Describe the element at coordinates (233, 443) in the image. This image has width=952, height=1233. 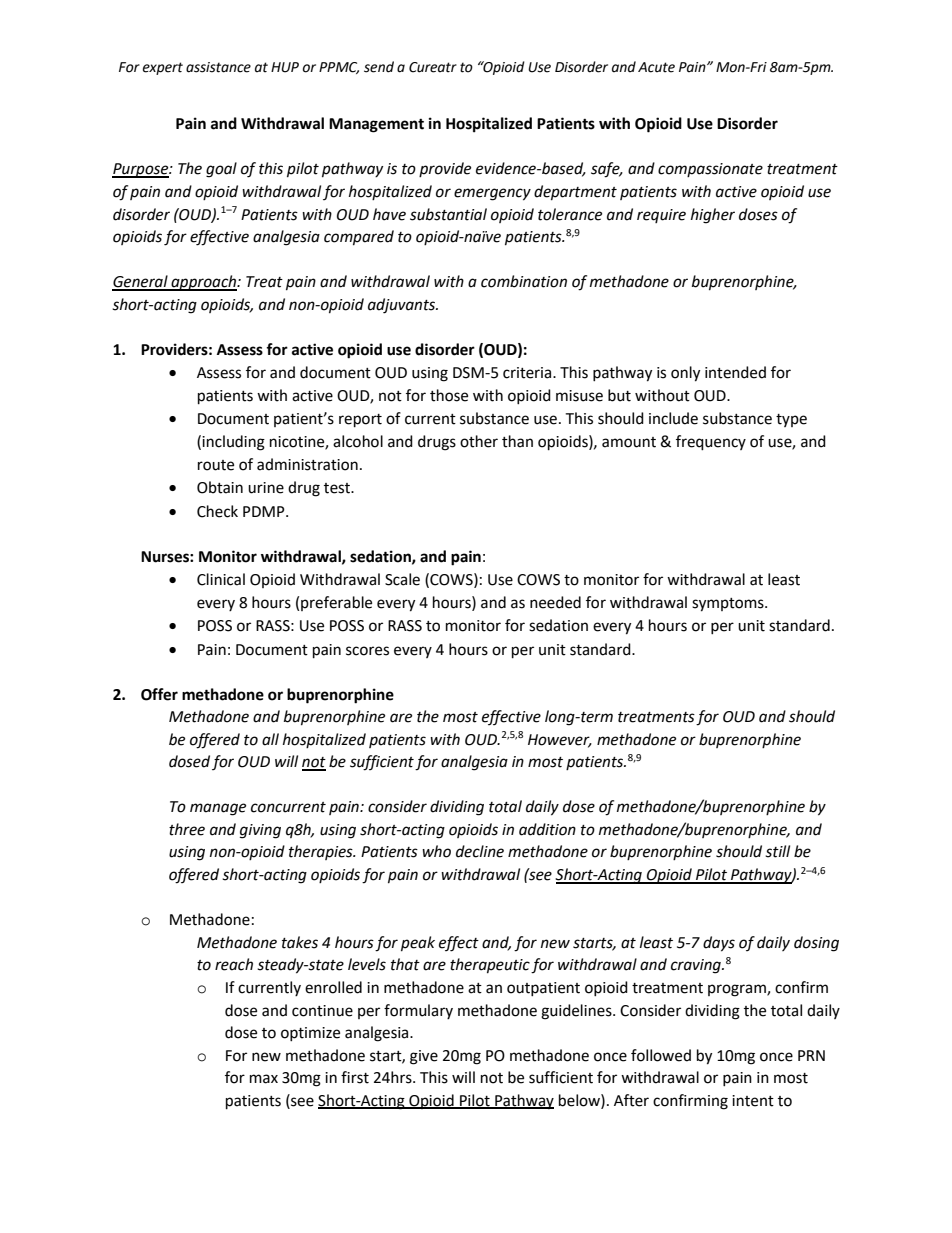
I see `including` at that location.
